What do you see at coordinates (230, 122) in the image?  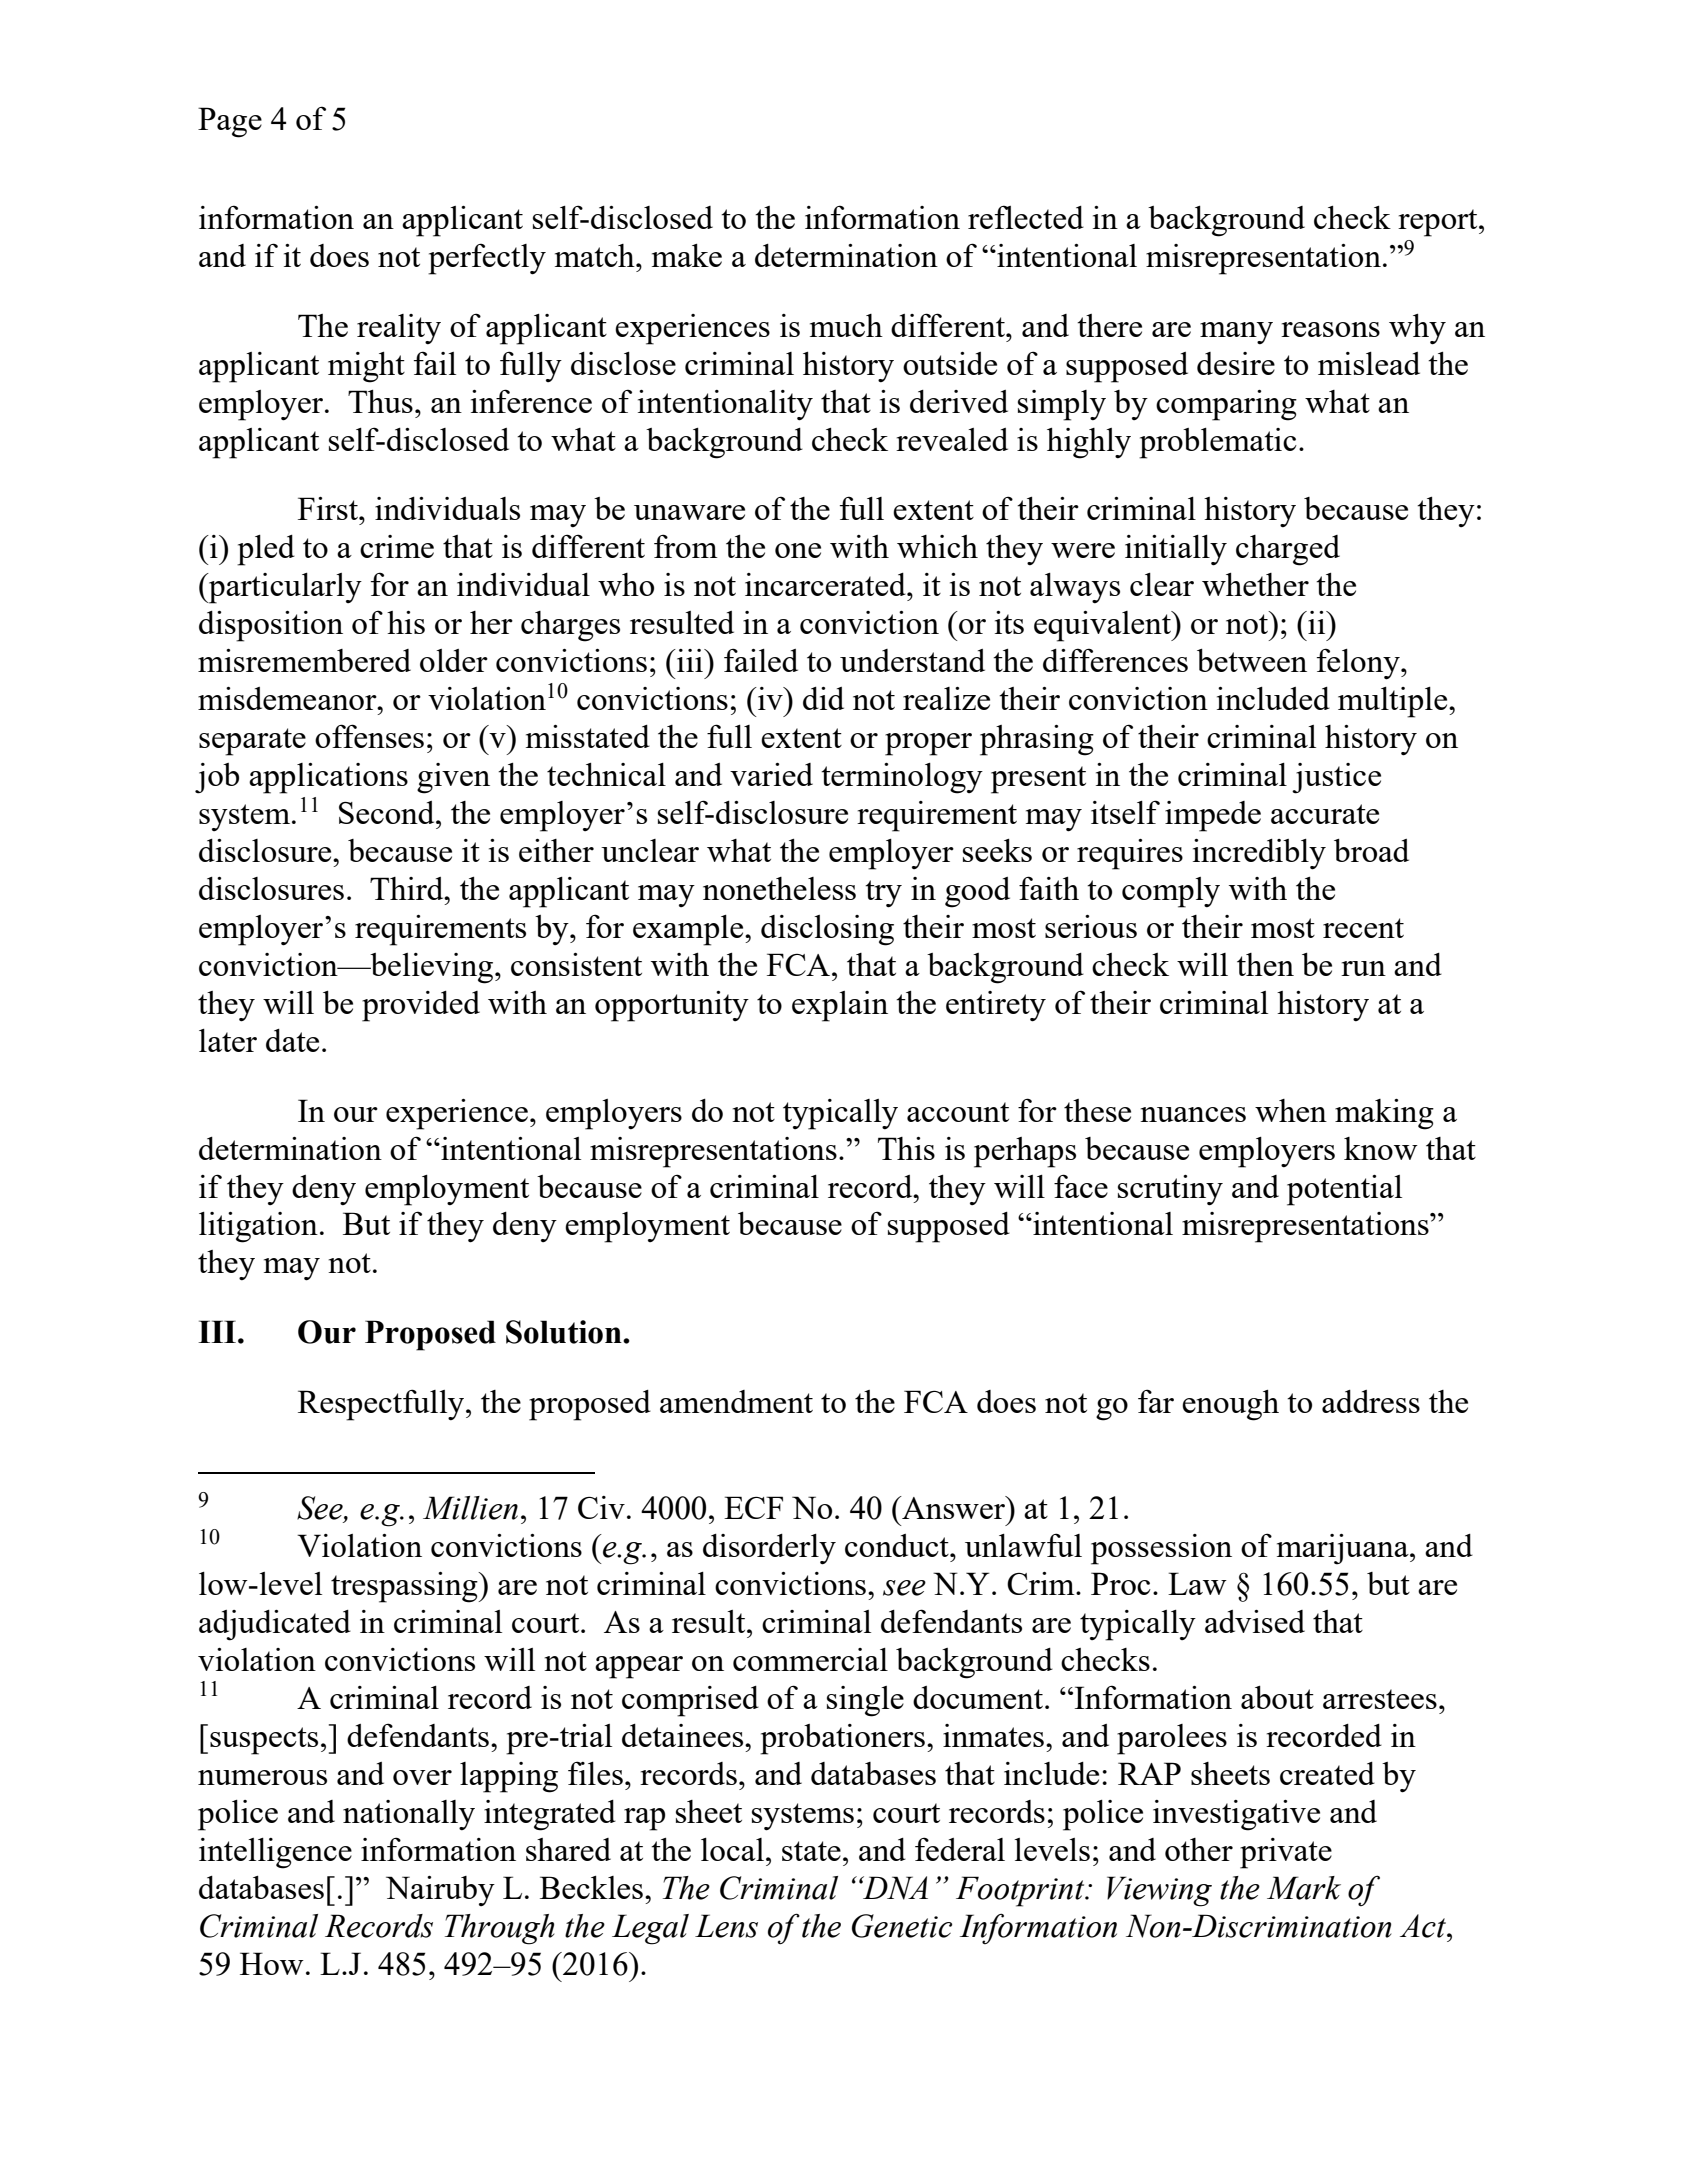 I see `Page` at bounding box center [230, 122].
